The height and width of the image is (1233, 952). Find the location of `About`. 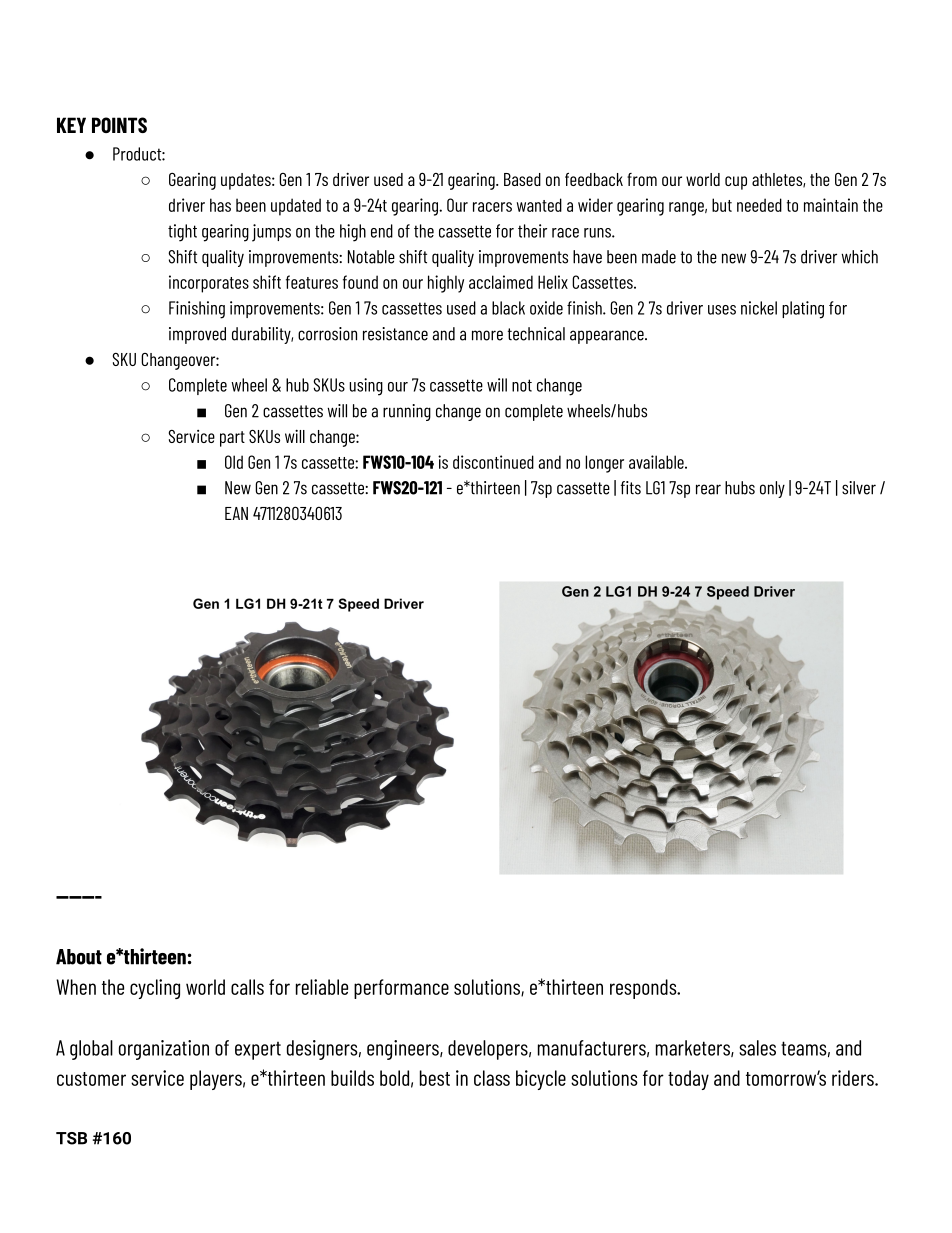

About is located at coordinates (79, 957).
